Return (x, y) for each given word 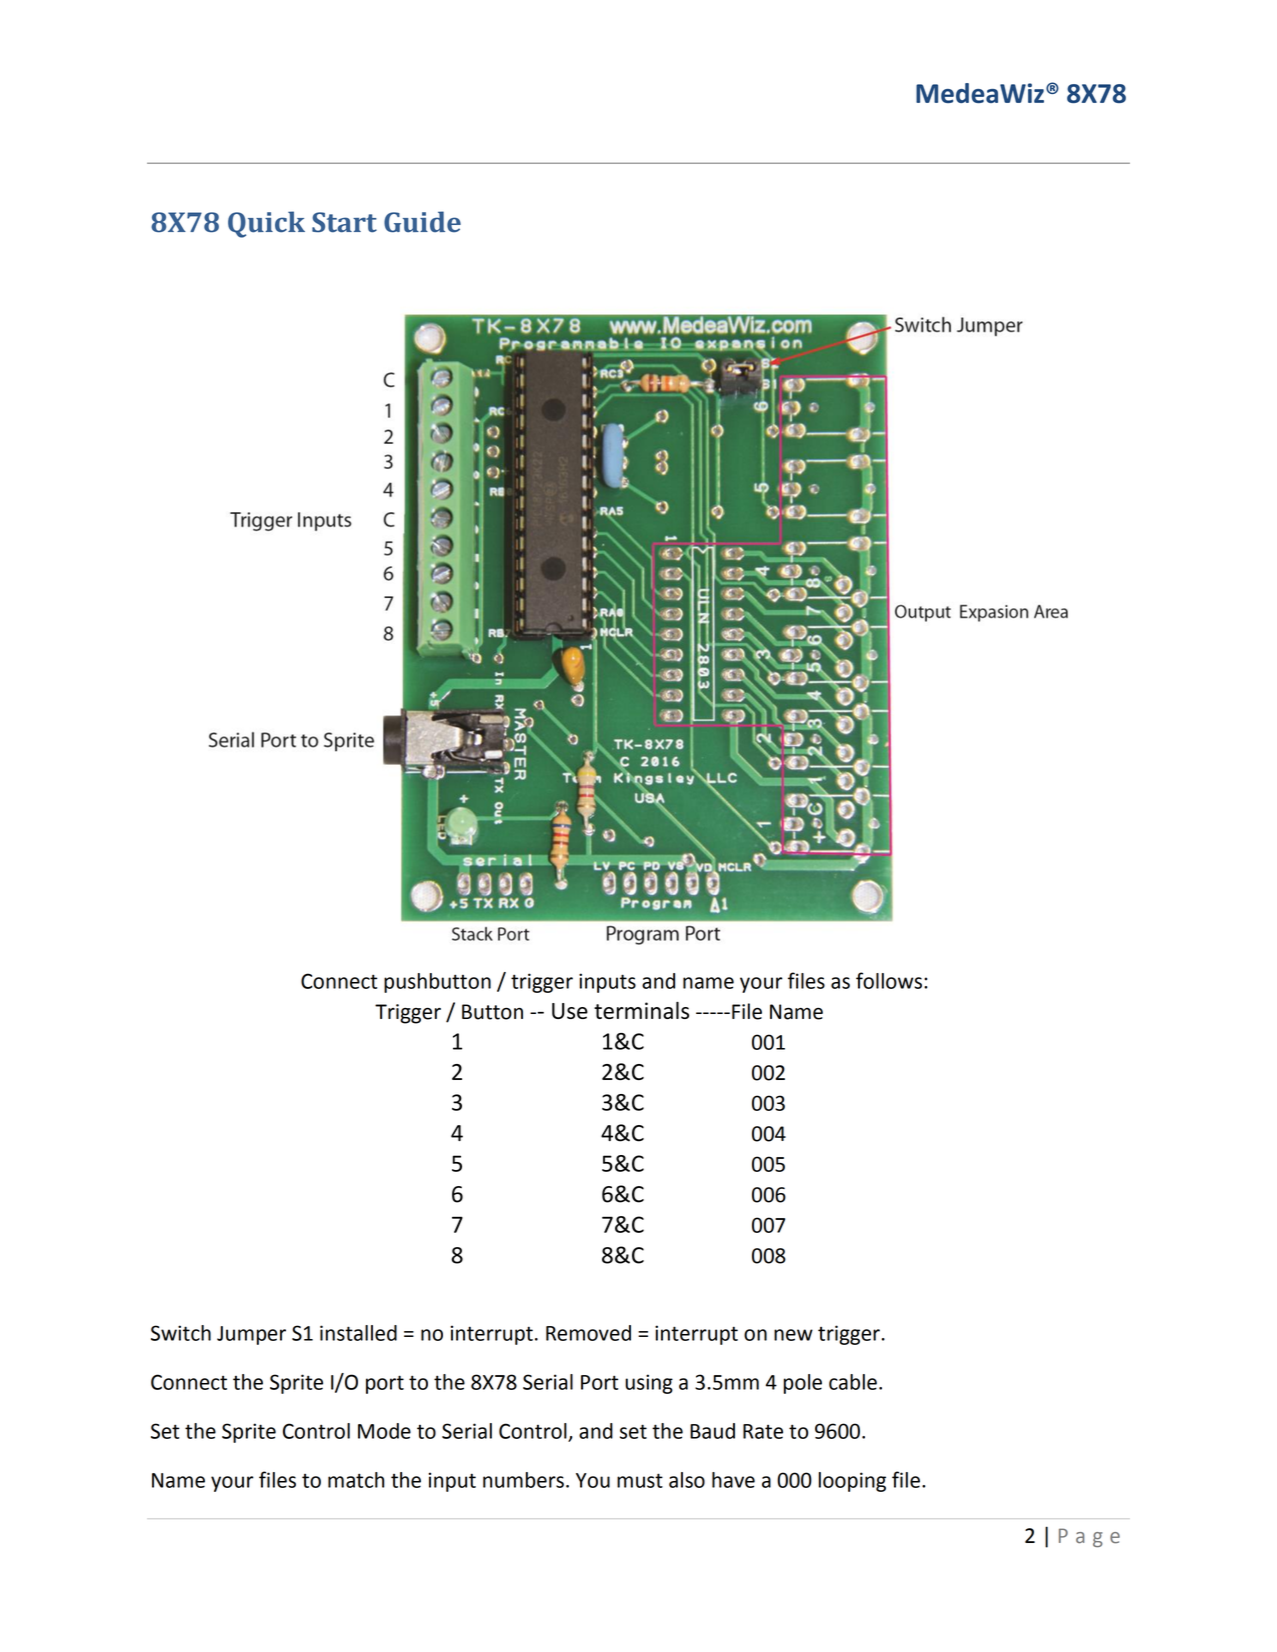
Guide (422, 222)
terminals (641, 1010)
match (356, 1480)
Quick (266, 224)
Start (344, 222)
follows (889, 980)
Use (570, 1011)
